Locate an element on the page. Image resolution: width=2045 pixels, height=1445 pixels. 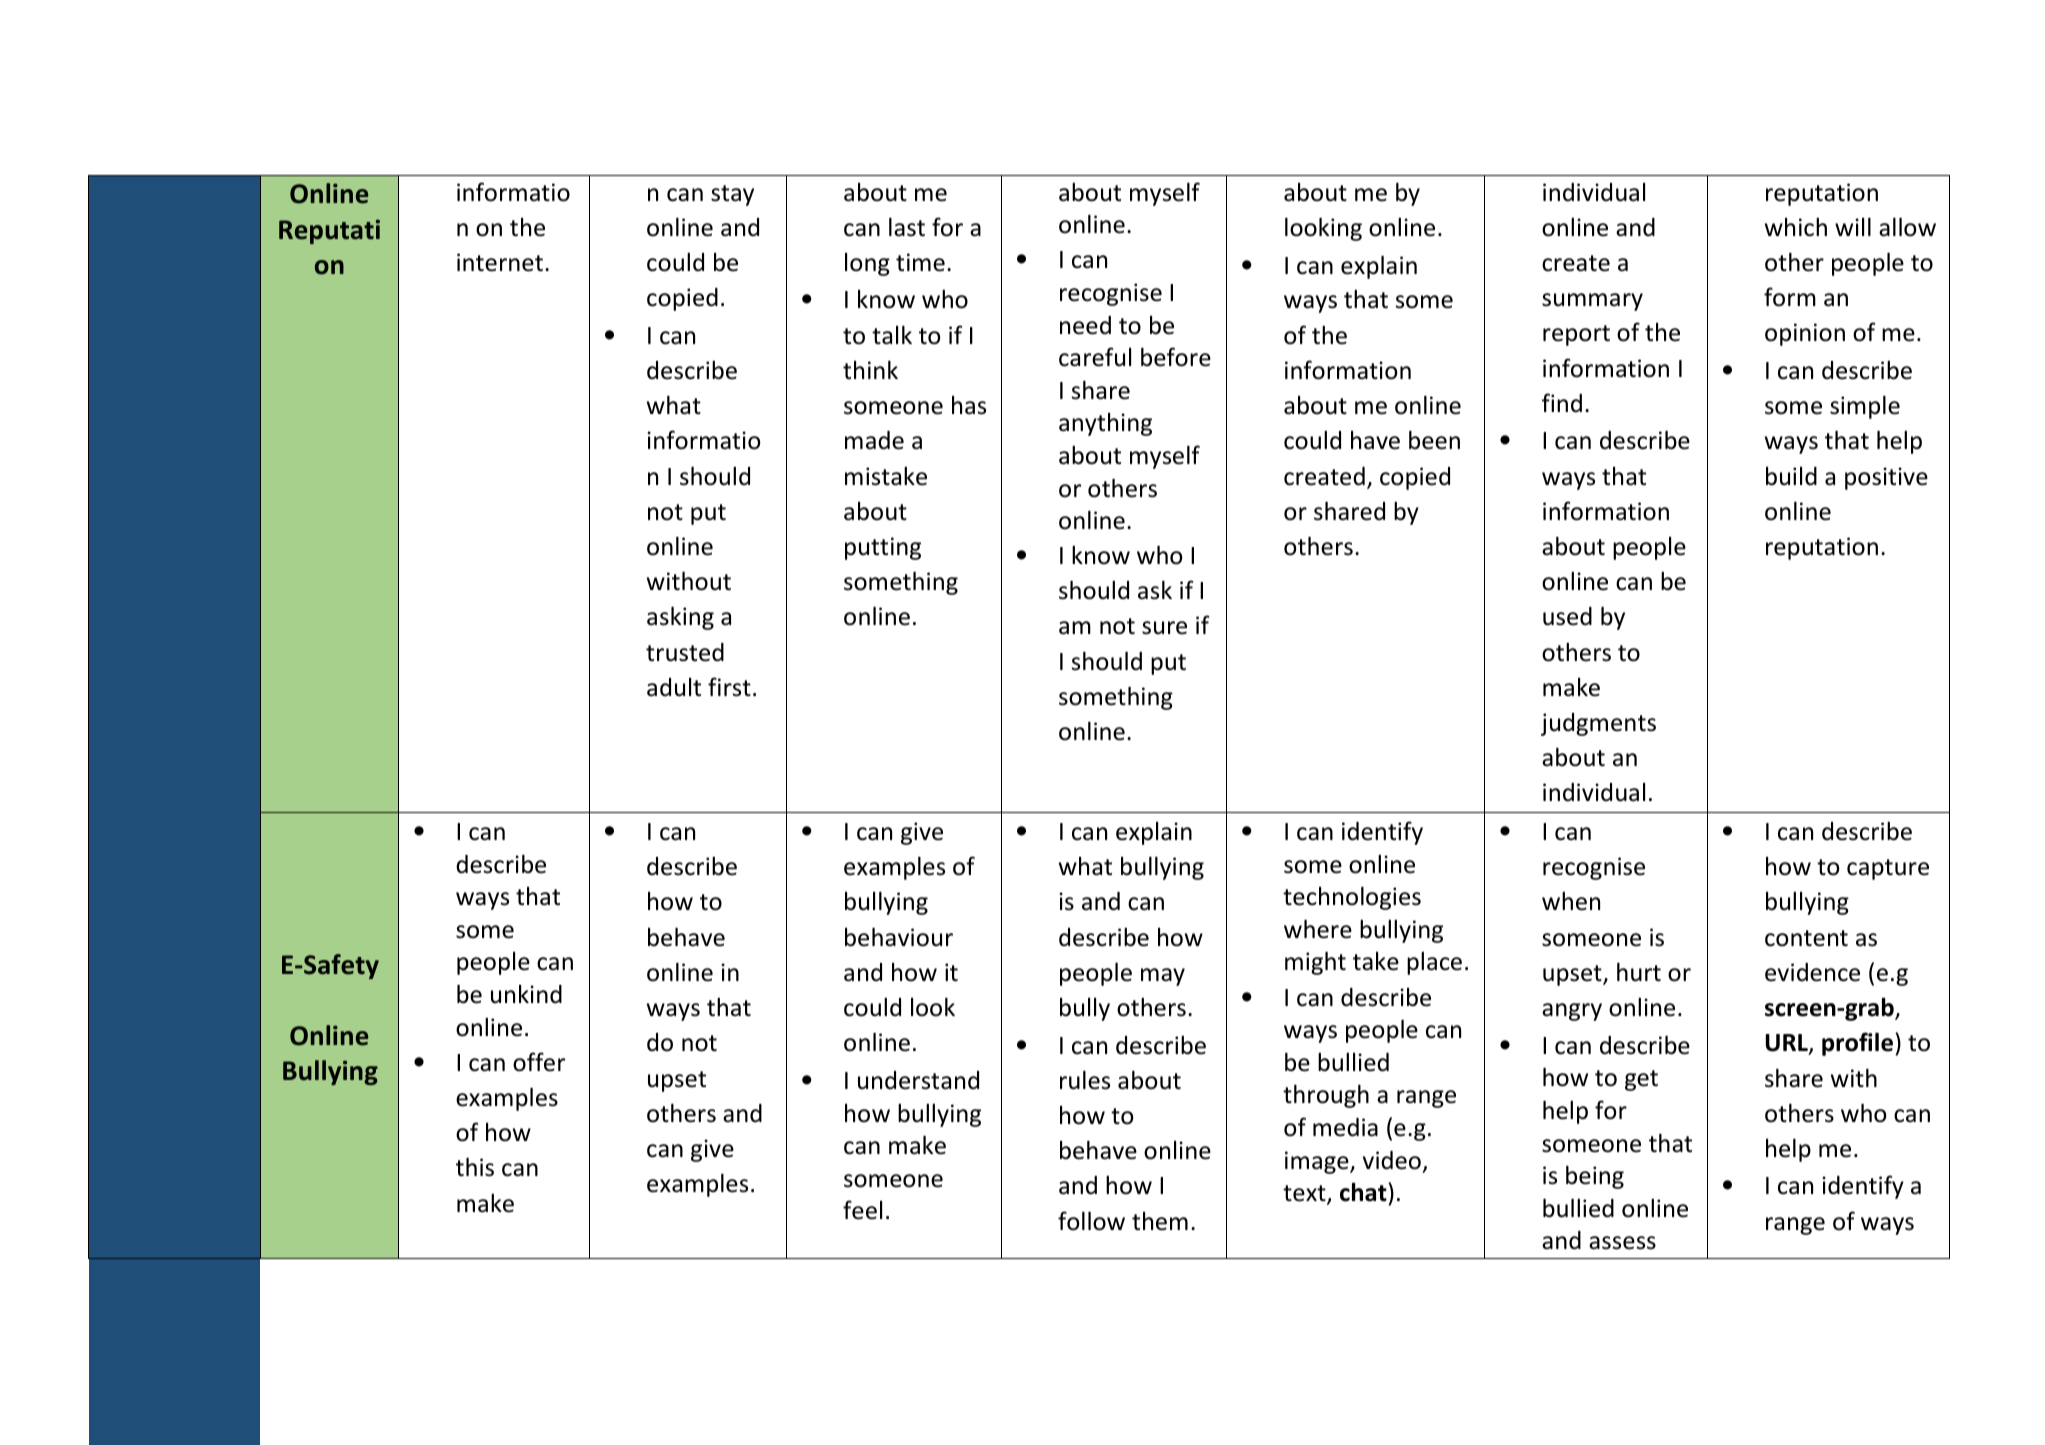
made is located at coordinates (874, 440).
